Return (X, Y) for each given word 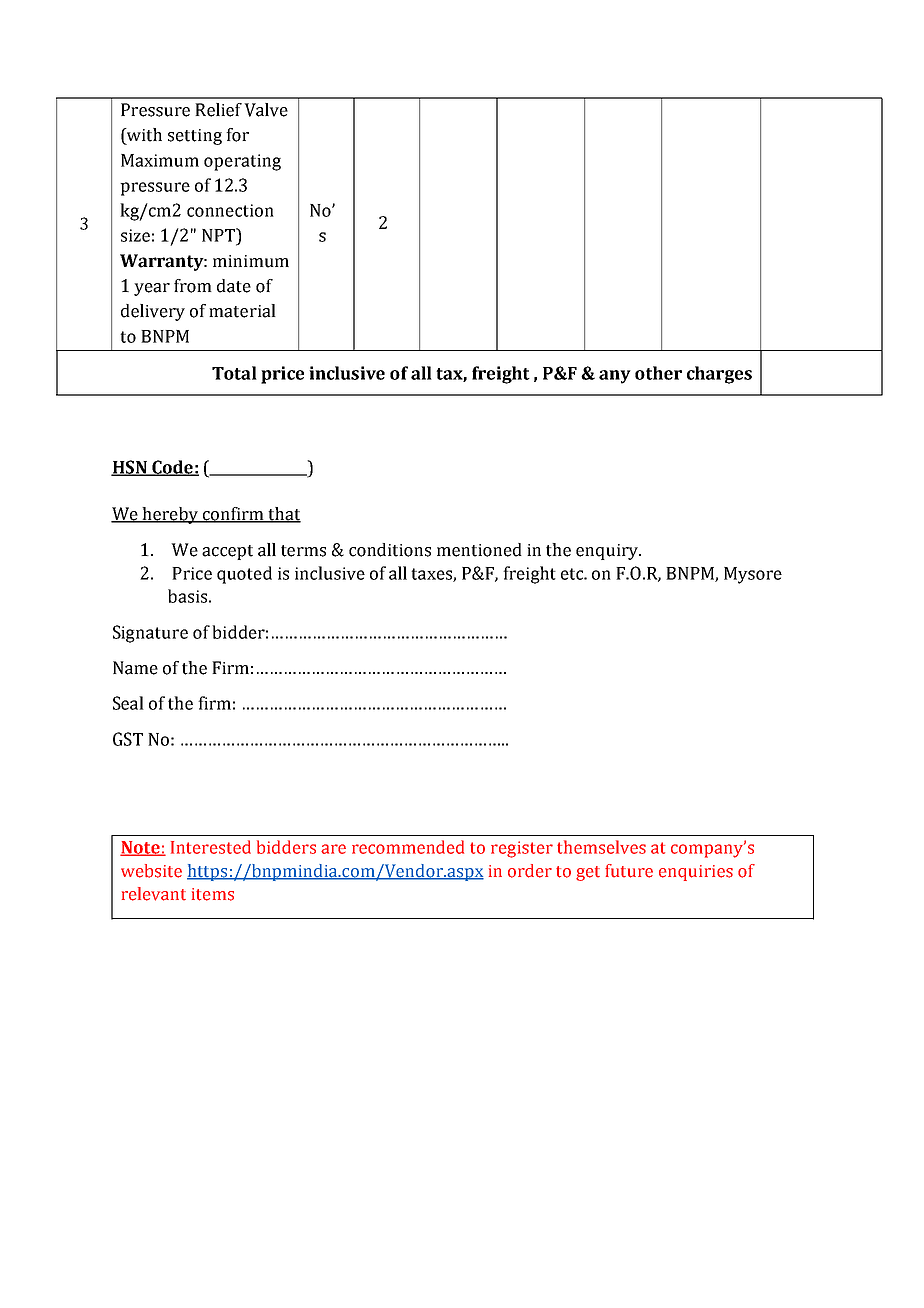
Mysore (753, 575)
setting (195, 137)
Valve (266, 110)
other (658, 373)
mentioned (479, 550)
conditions (390, 550)
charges (719, 375)
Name (135, 668)
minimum (251, 261)
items (213, 894)
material (242, 311)
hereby (170, 515)
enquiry (608, 552)
